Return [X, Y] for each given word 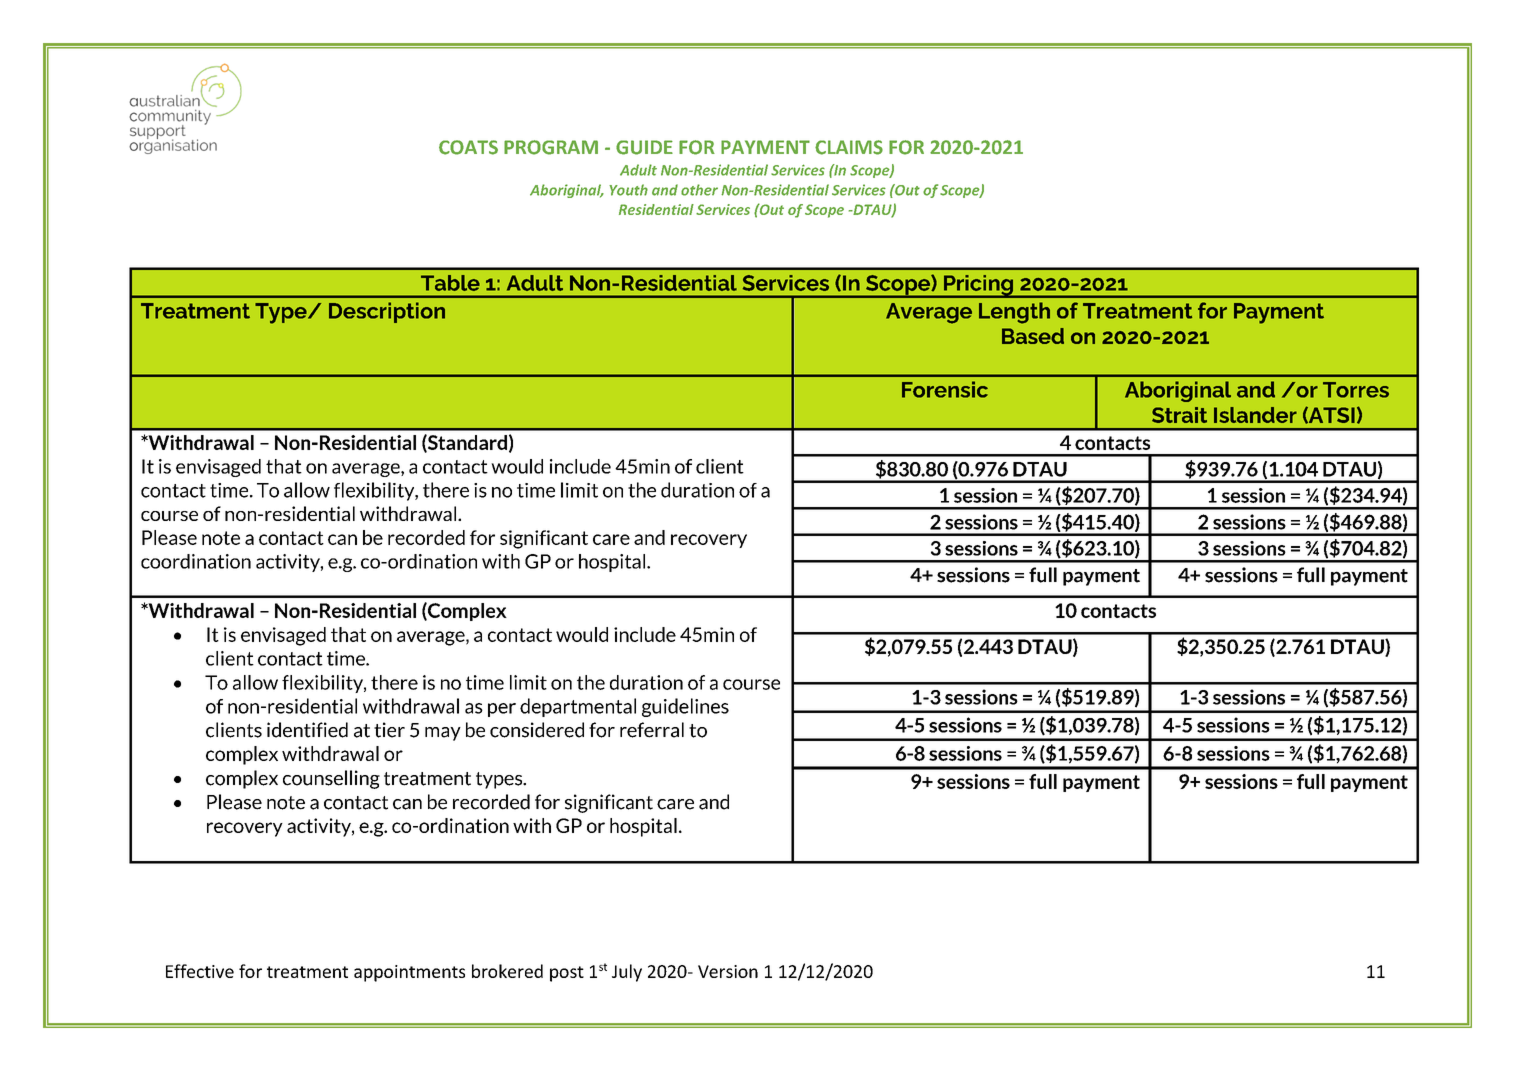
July [627, 973]
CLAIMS [849, 147]
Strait [1179, 415]
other [699, 190]
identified [307, 730]
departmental [578, 707]
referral [652, 730]
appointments [409, 973]
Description [387, 312]
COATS [468, 147]
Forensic [945, 389]
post [567, 974]
